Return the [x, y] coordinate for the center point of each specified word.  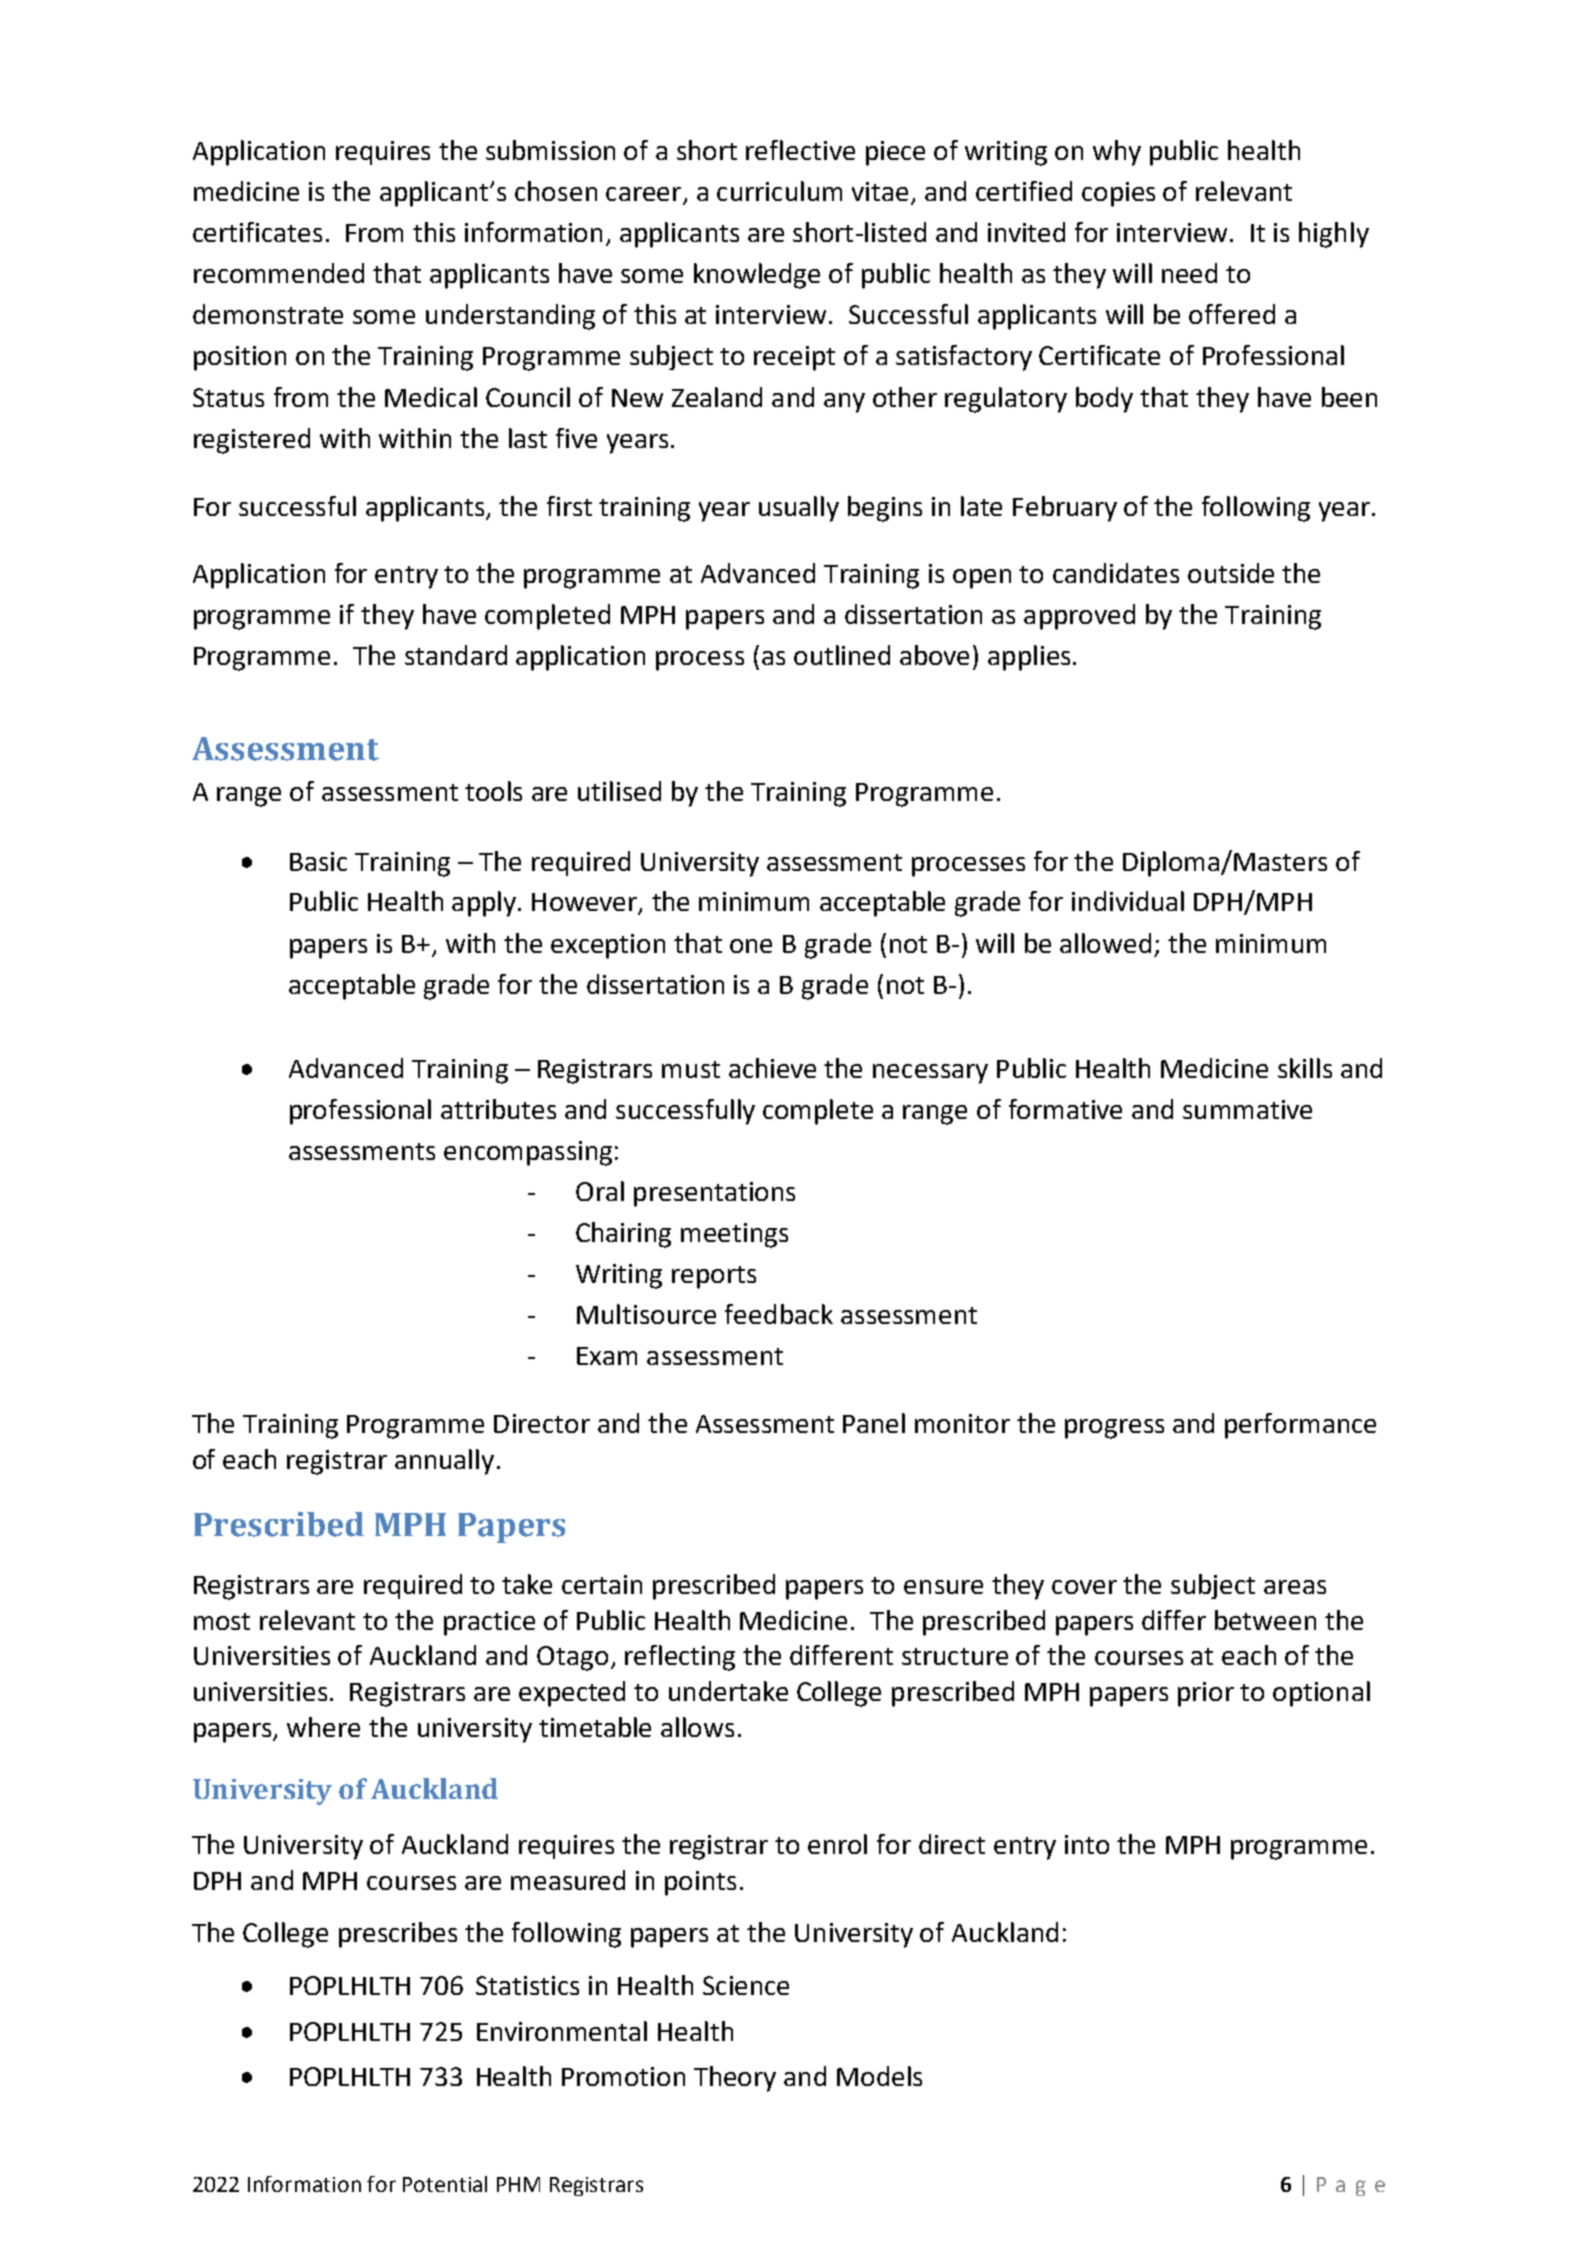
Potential [445, 2184]
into [1087, 1844]
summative [1247, 1109]
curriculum [779, 191]
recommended [279, 273]
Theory [735, 2079]
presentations [714, 1194]
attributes [498, 1109]
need [1189, 273]
